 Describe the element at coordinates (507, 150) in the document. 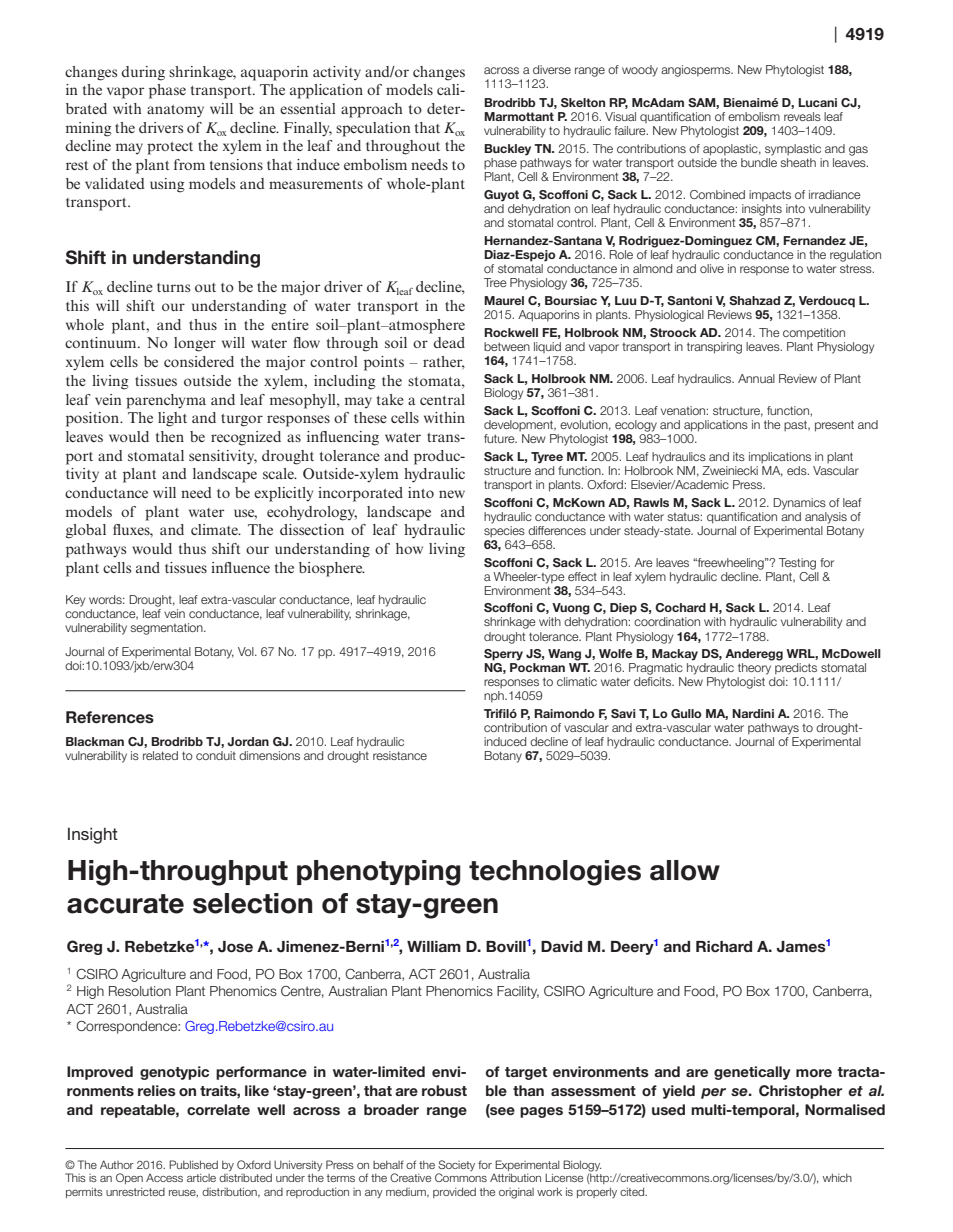

I see `Buckley` at that location.
